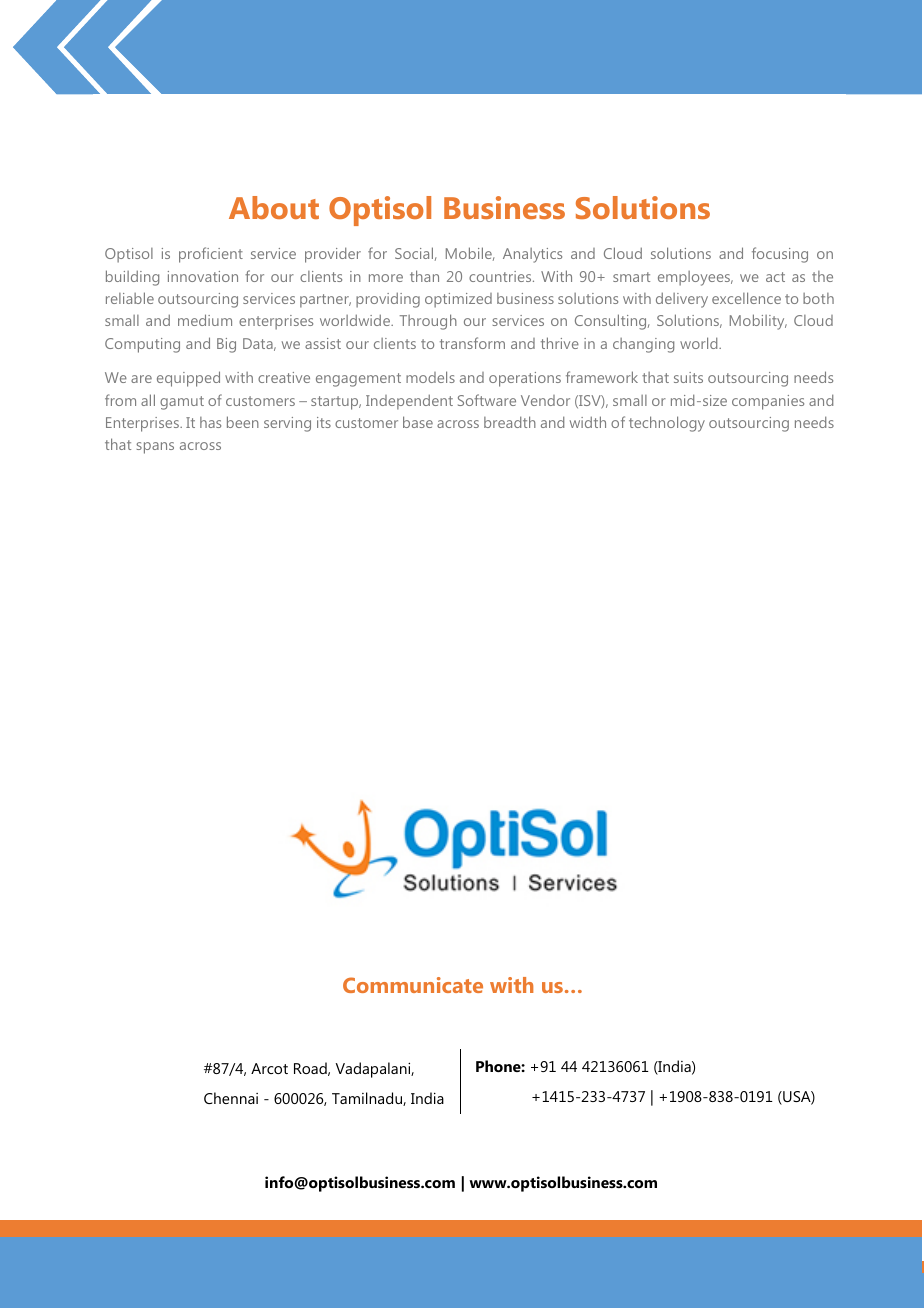 This screenshot has width=924, height=1308. What do you see at coordinates (243, 422) in the screenshot?
I see `been` at bounding box center [243, 422].
